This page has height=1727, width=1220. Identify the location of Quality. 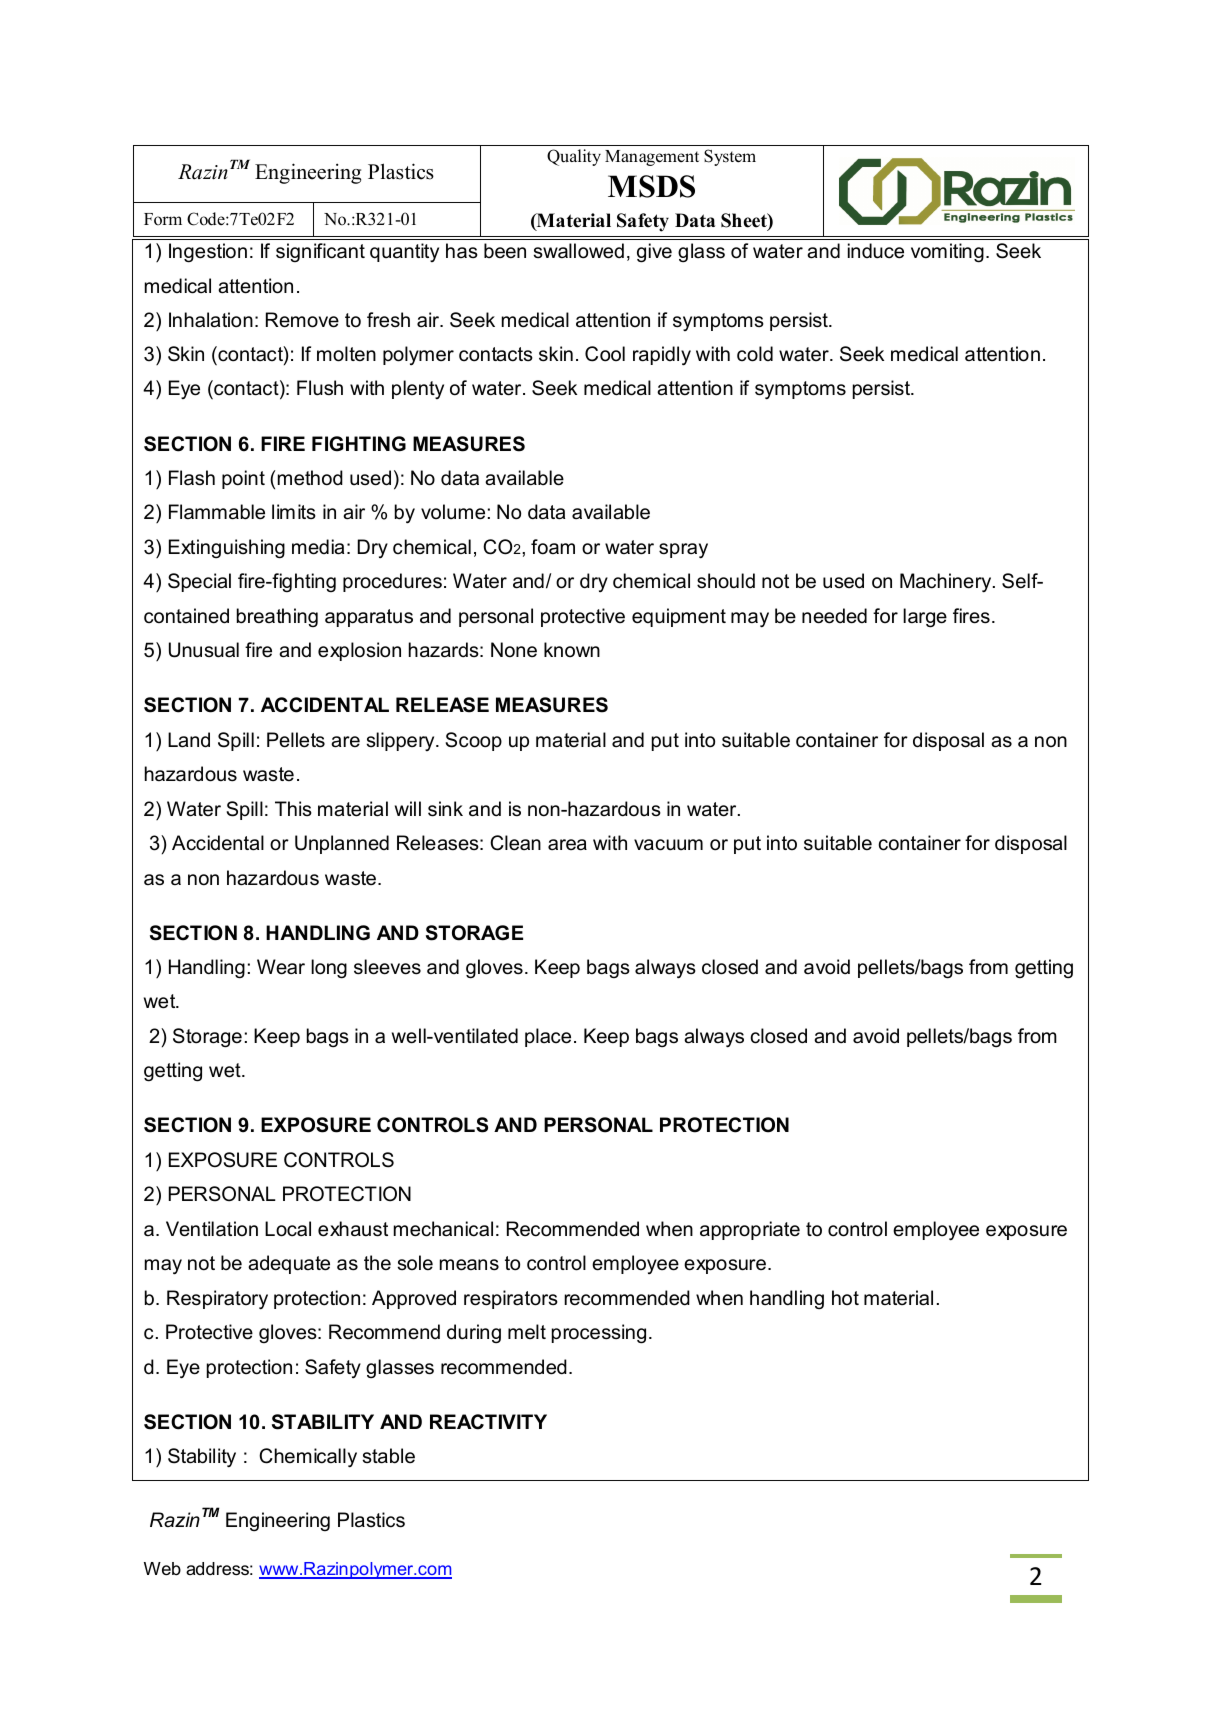
(574, 157).
